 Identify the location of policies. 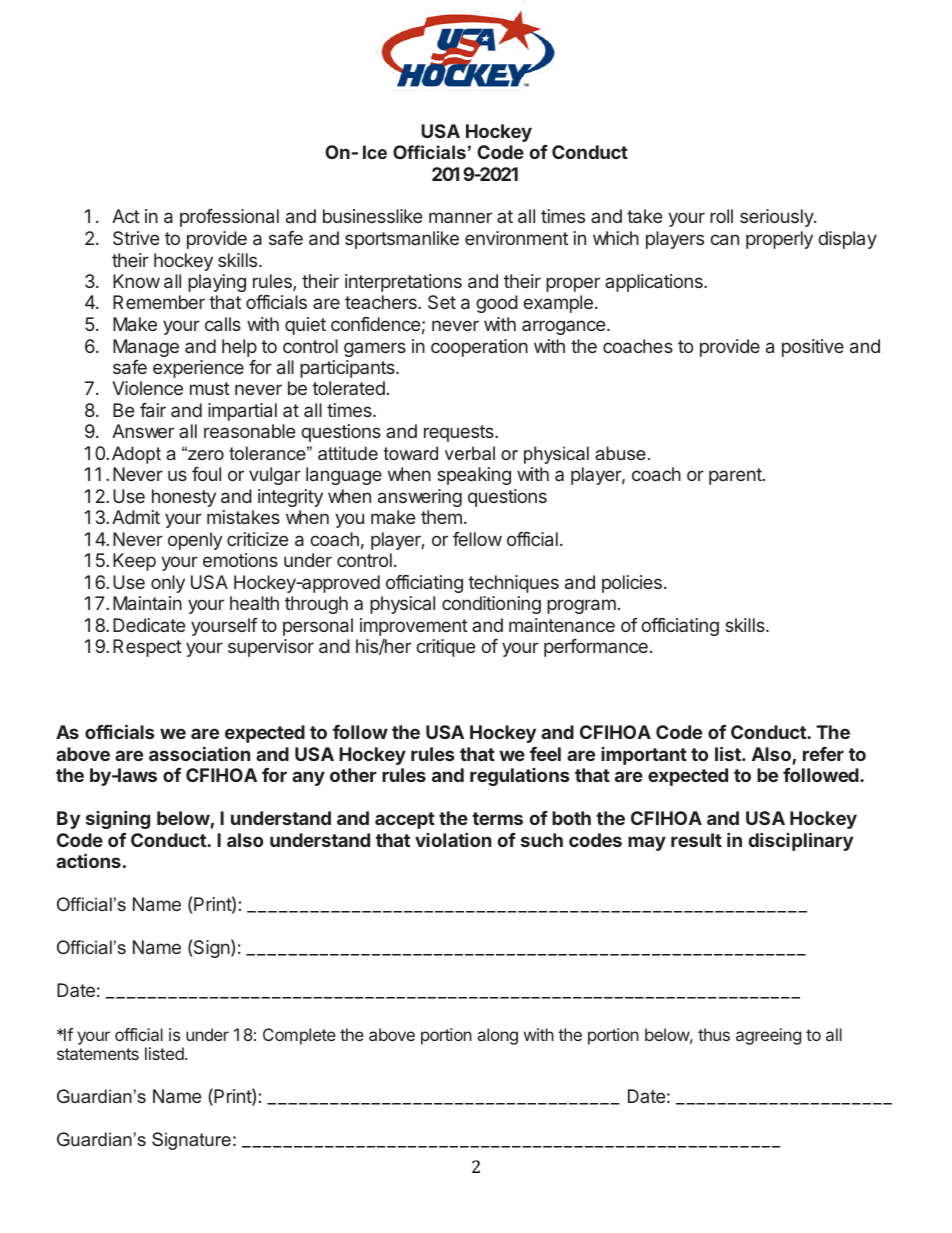
(632, 584).
